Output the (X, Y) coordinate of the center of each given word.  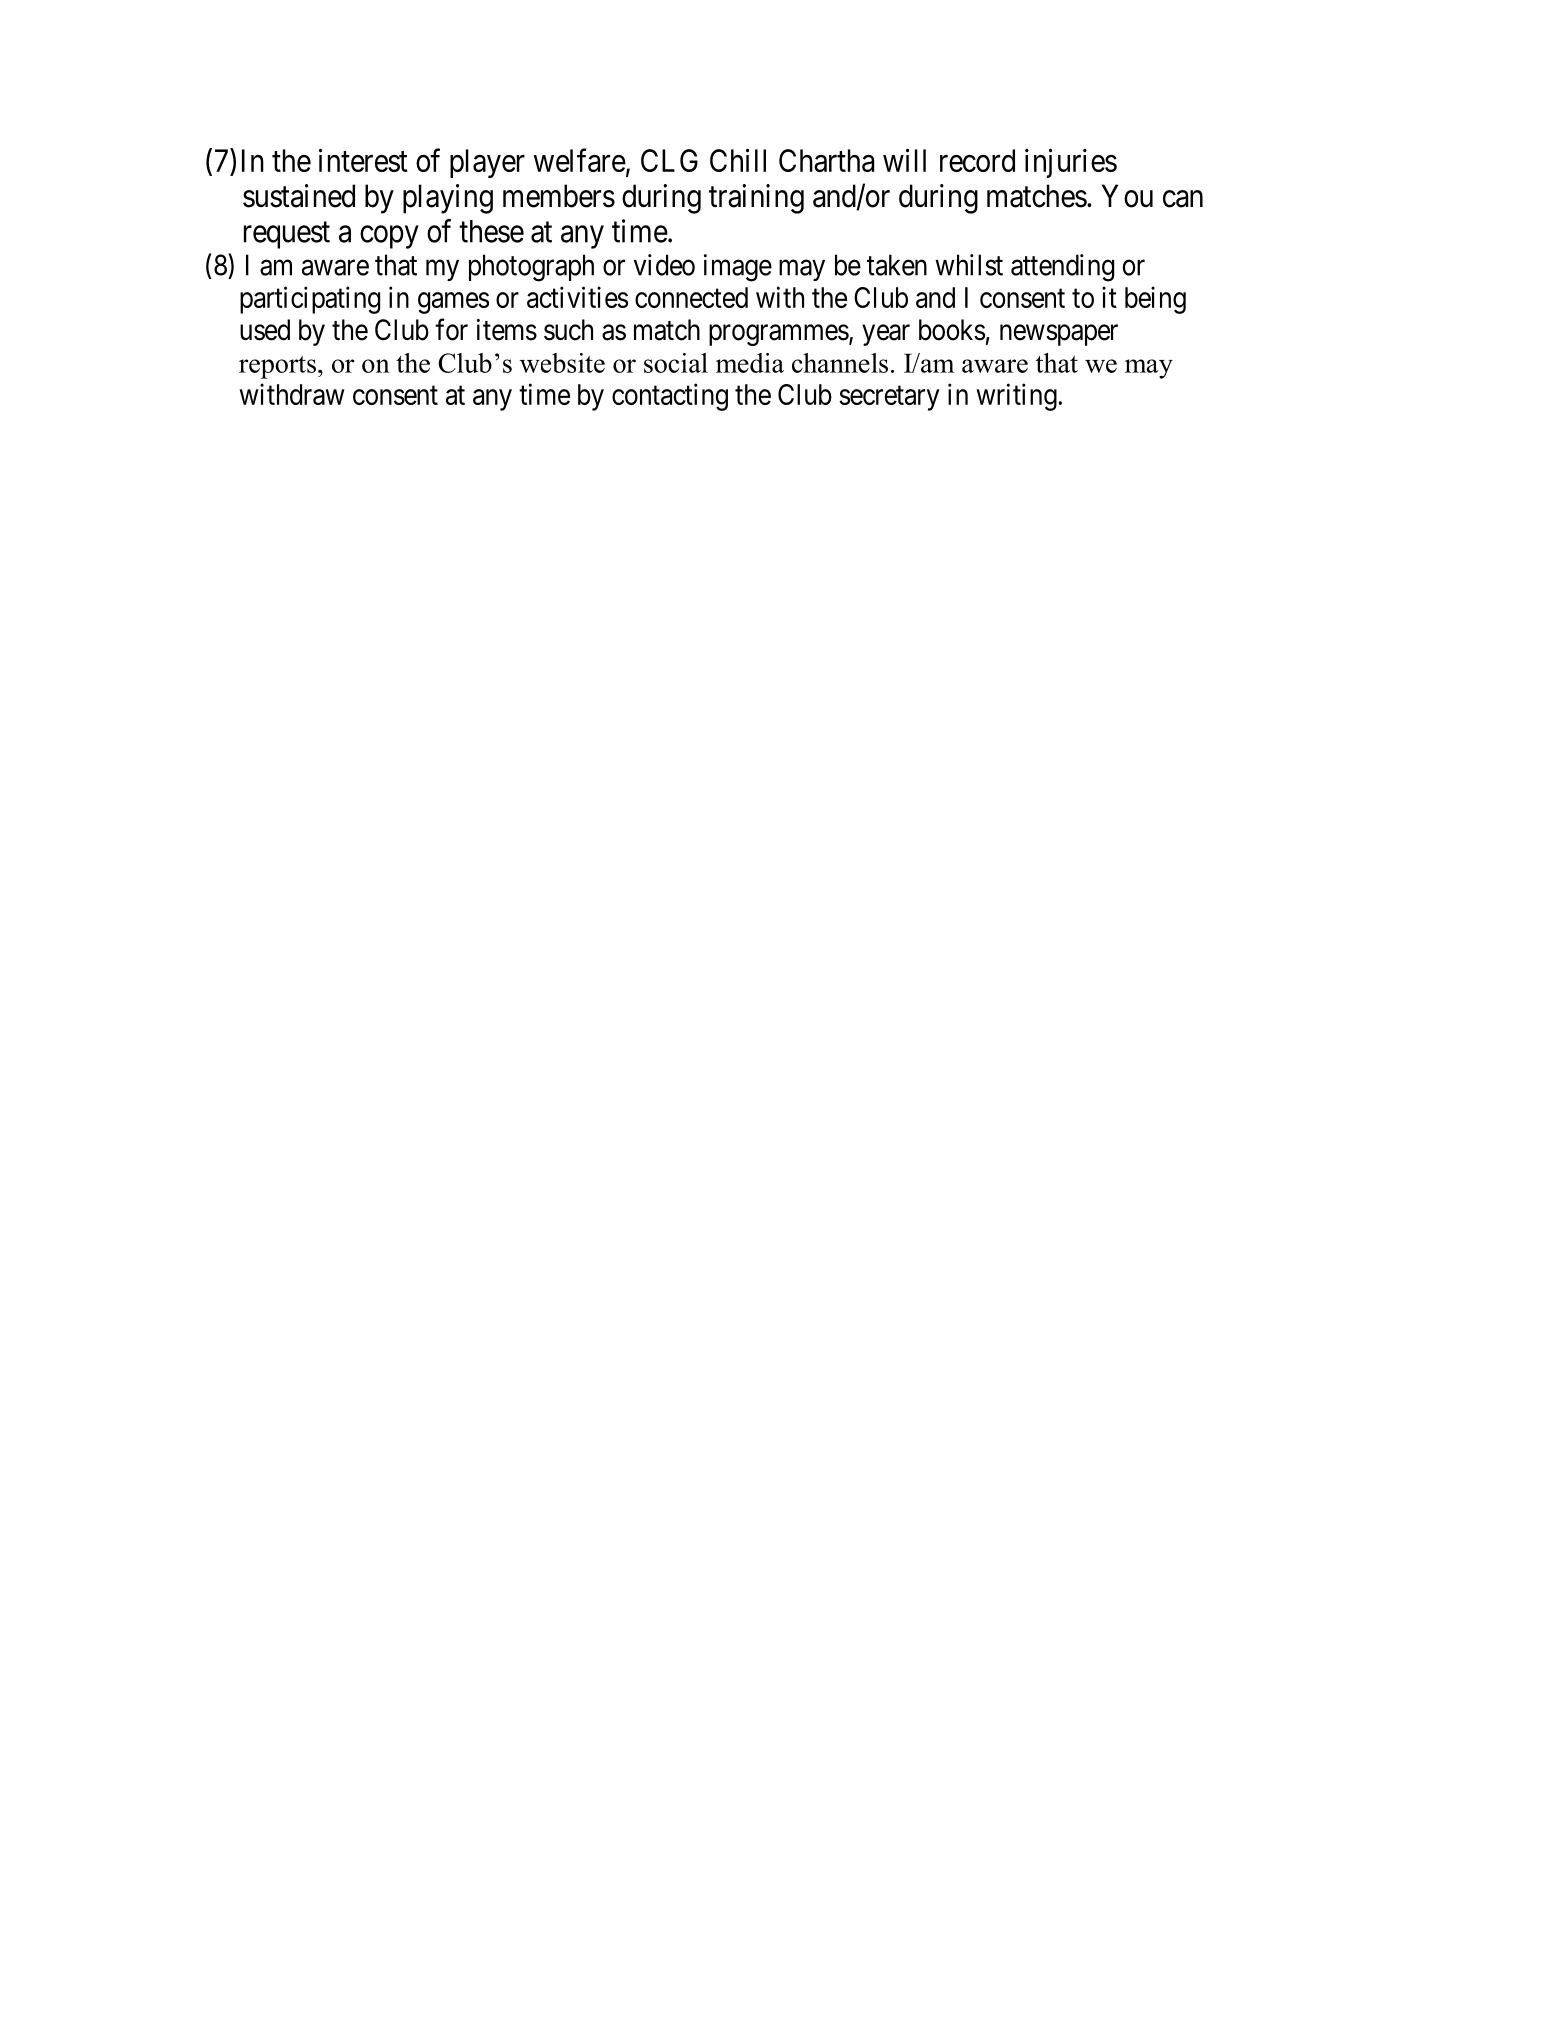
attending (1062, 268)
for (451, 329)
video (664, 265)
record (977, 160)
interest (363, 160)
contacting (670, 397)
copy (389, 237)
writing (1016, 397)
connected (691, 297)
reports (277, 367)
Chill (738, 160)
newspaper (1059, 335)
